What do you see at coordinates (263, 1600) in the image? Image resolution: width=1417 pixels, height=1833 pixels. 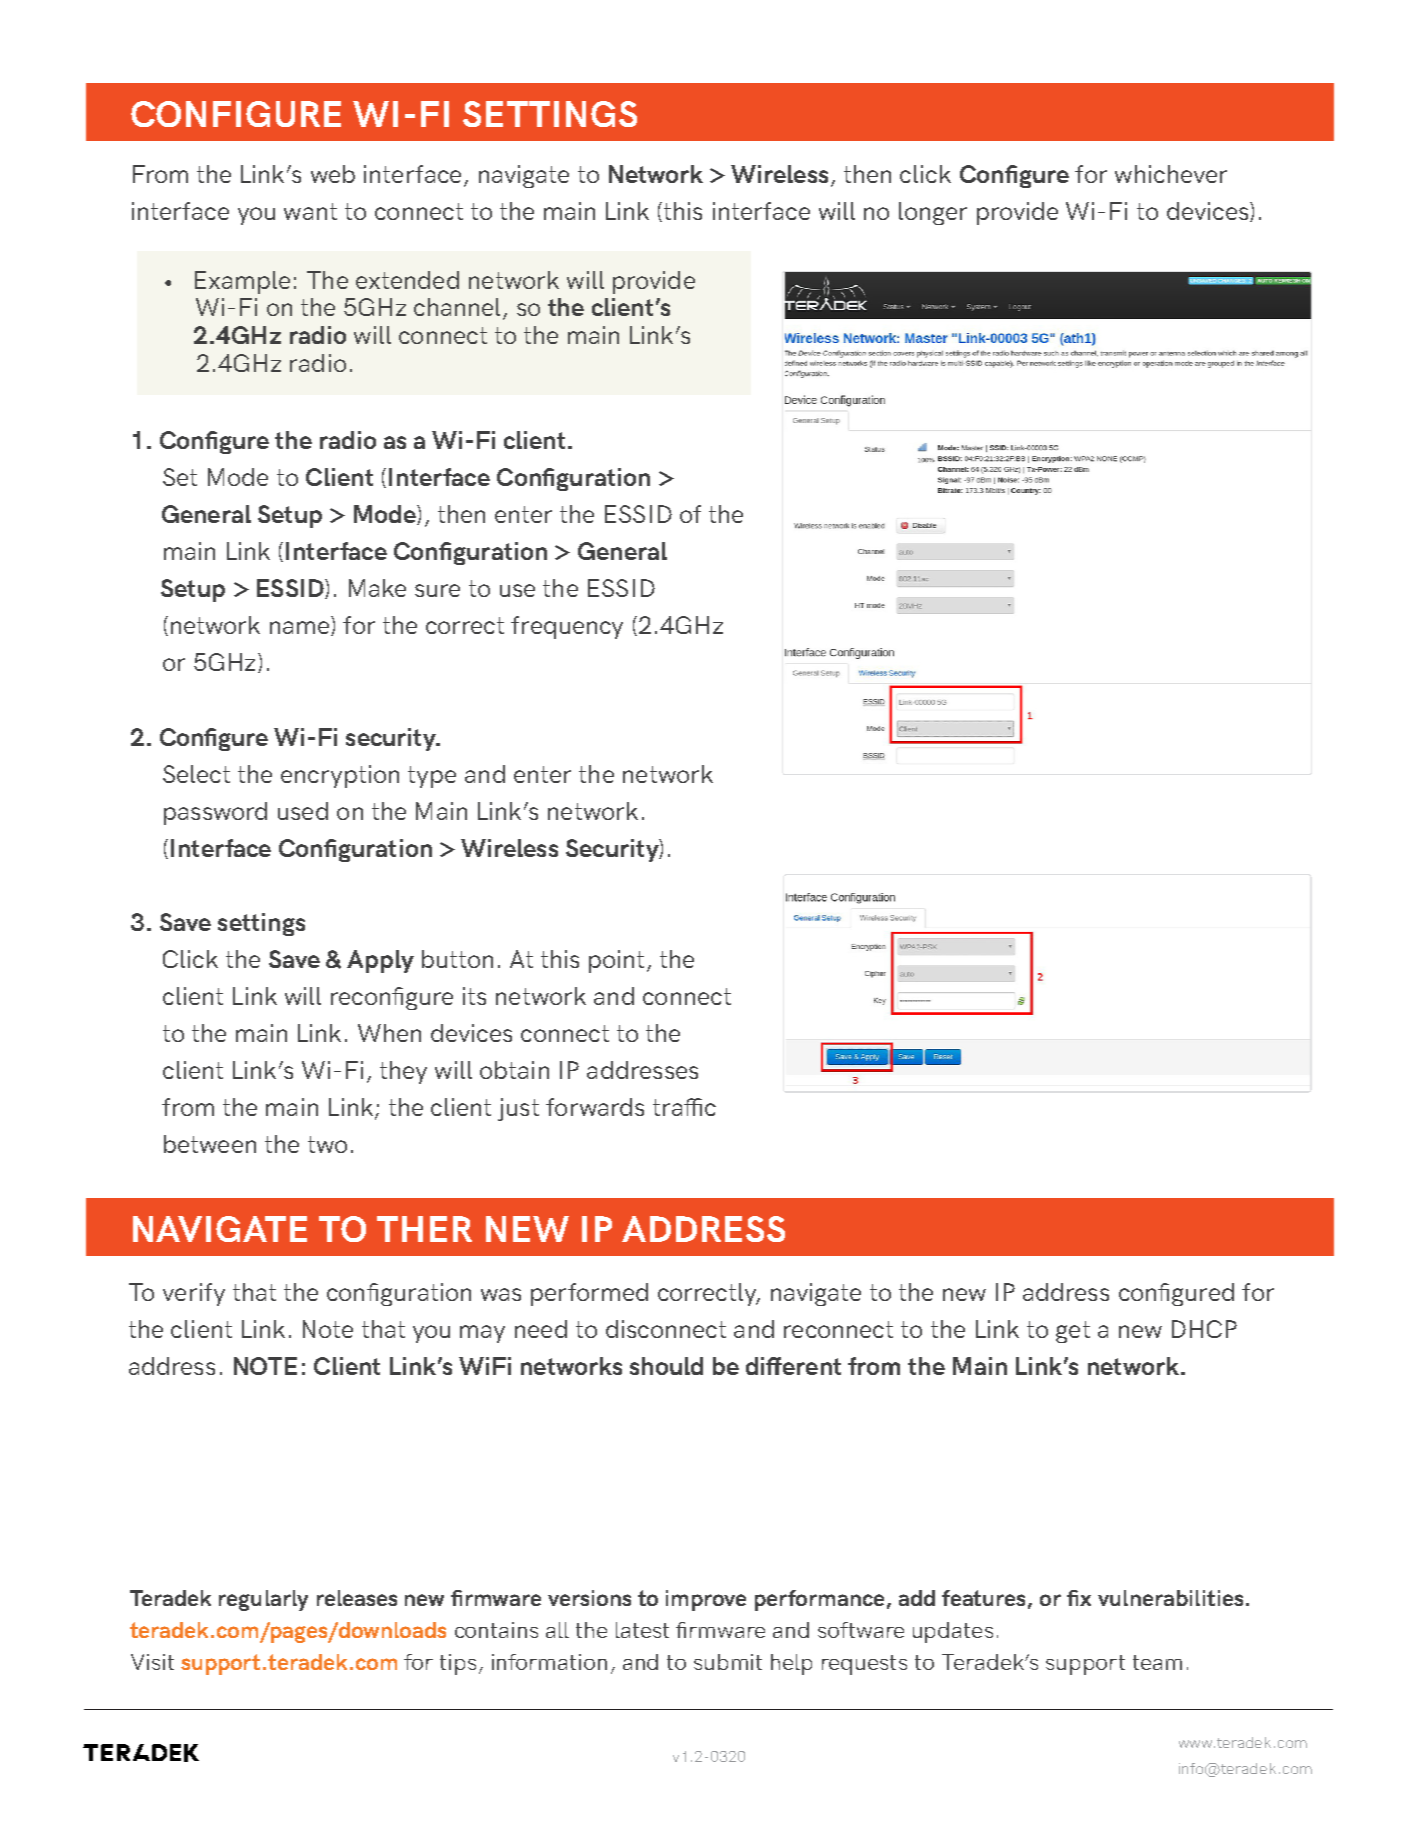 I see `regularly` at bounding box center [263, 1600].
